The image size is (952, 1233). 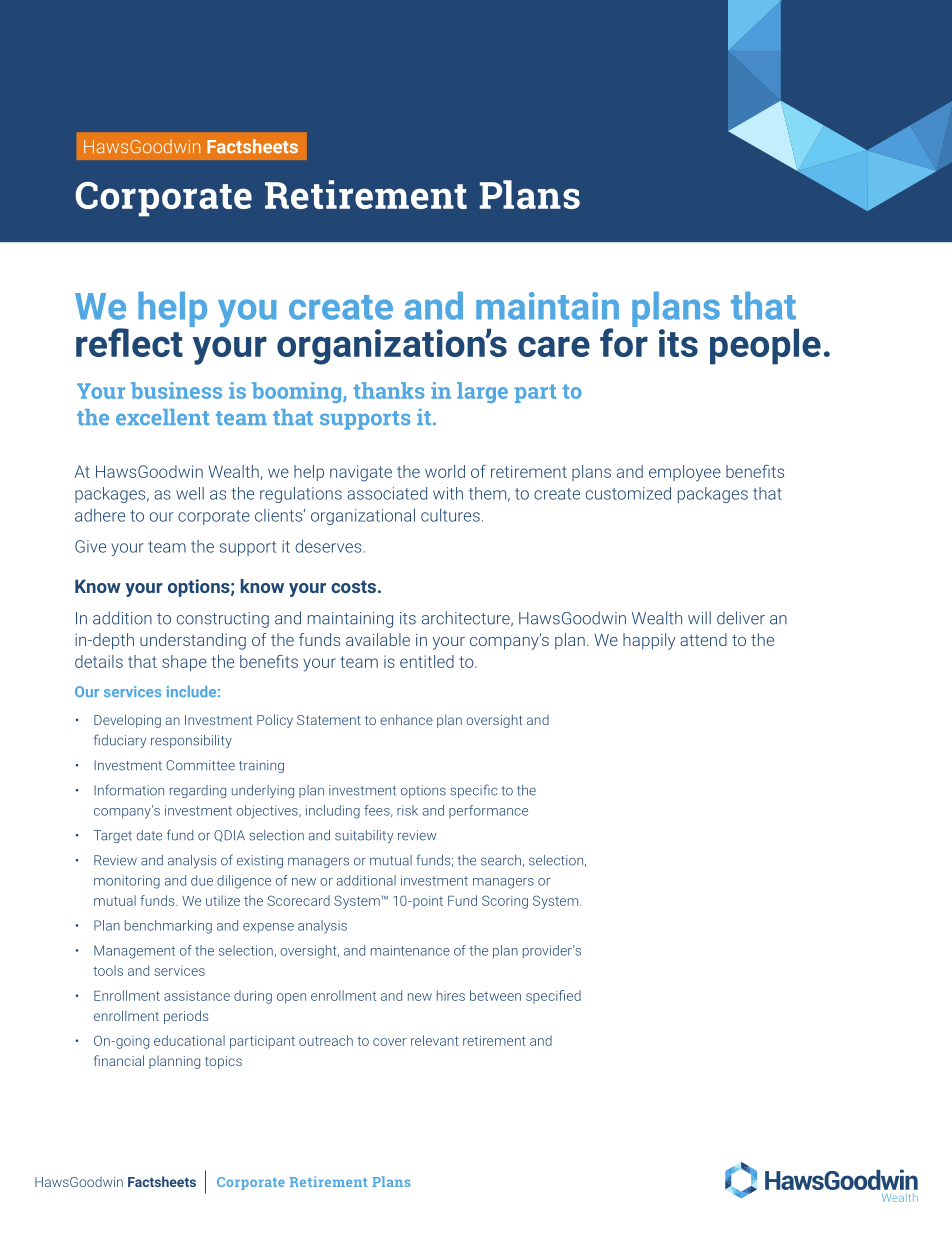 What do you see at coordinates (406, 719) in the screenshot?
I see `enhance` at bounding box center [406, 719].
